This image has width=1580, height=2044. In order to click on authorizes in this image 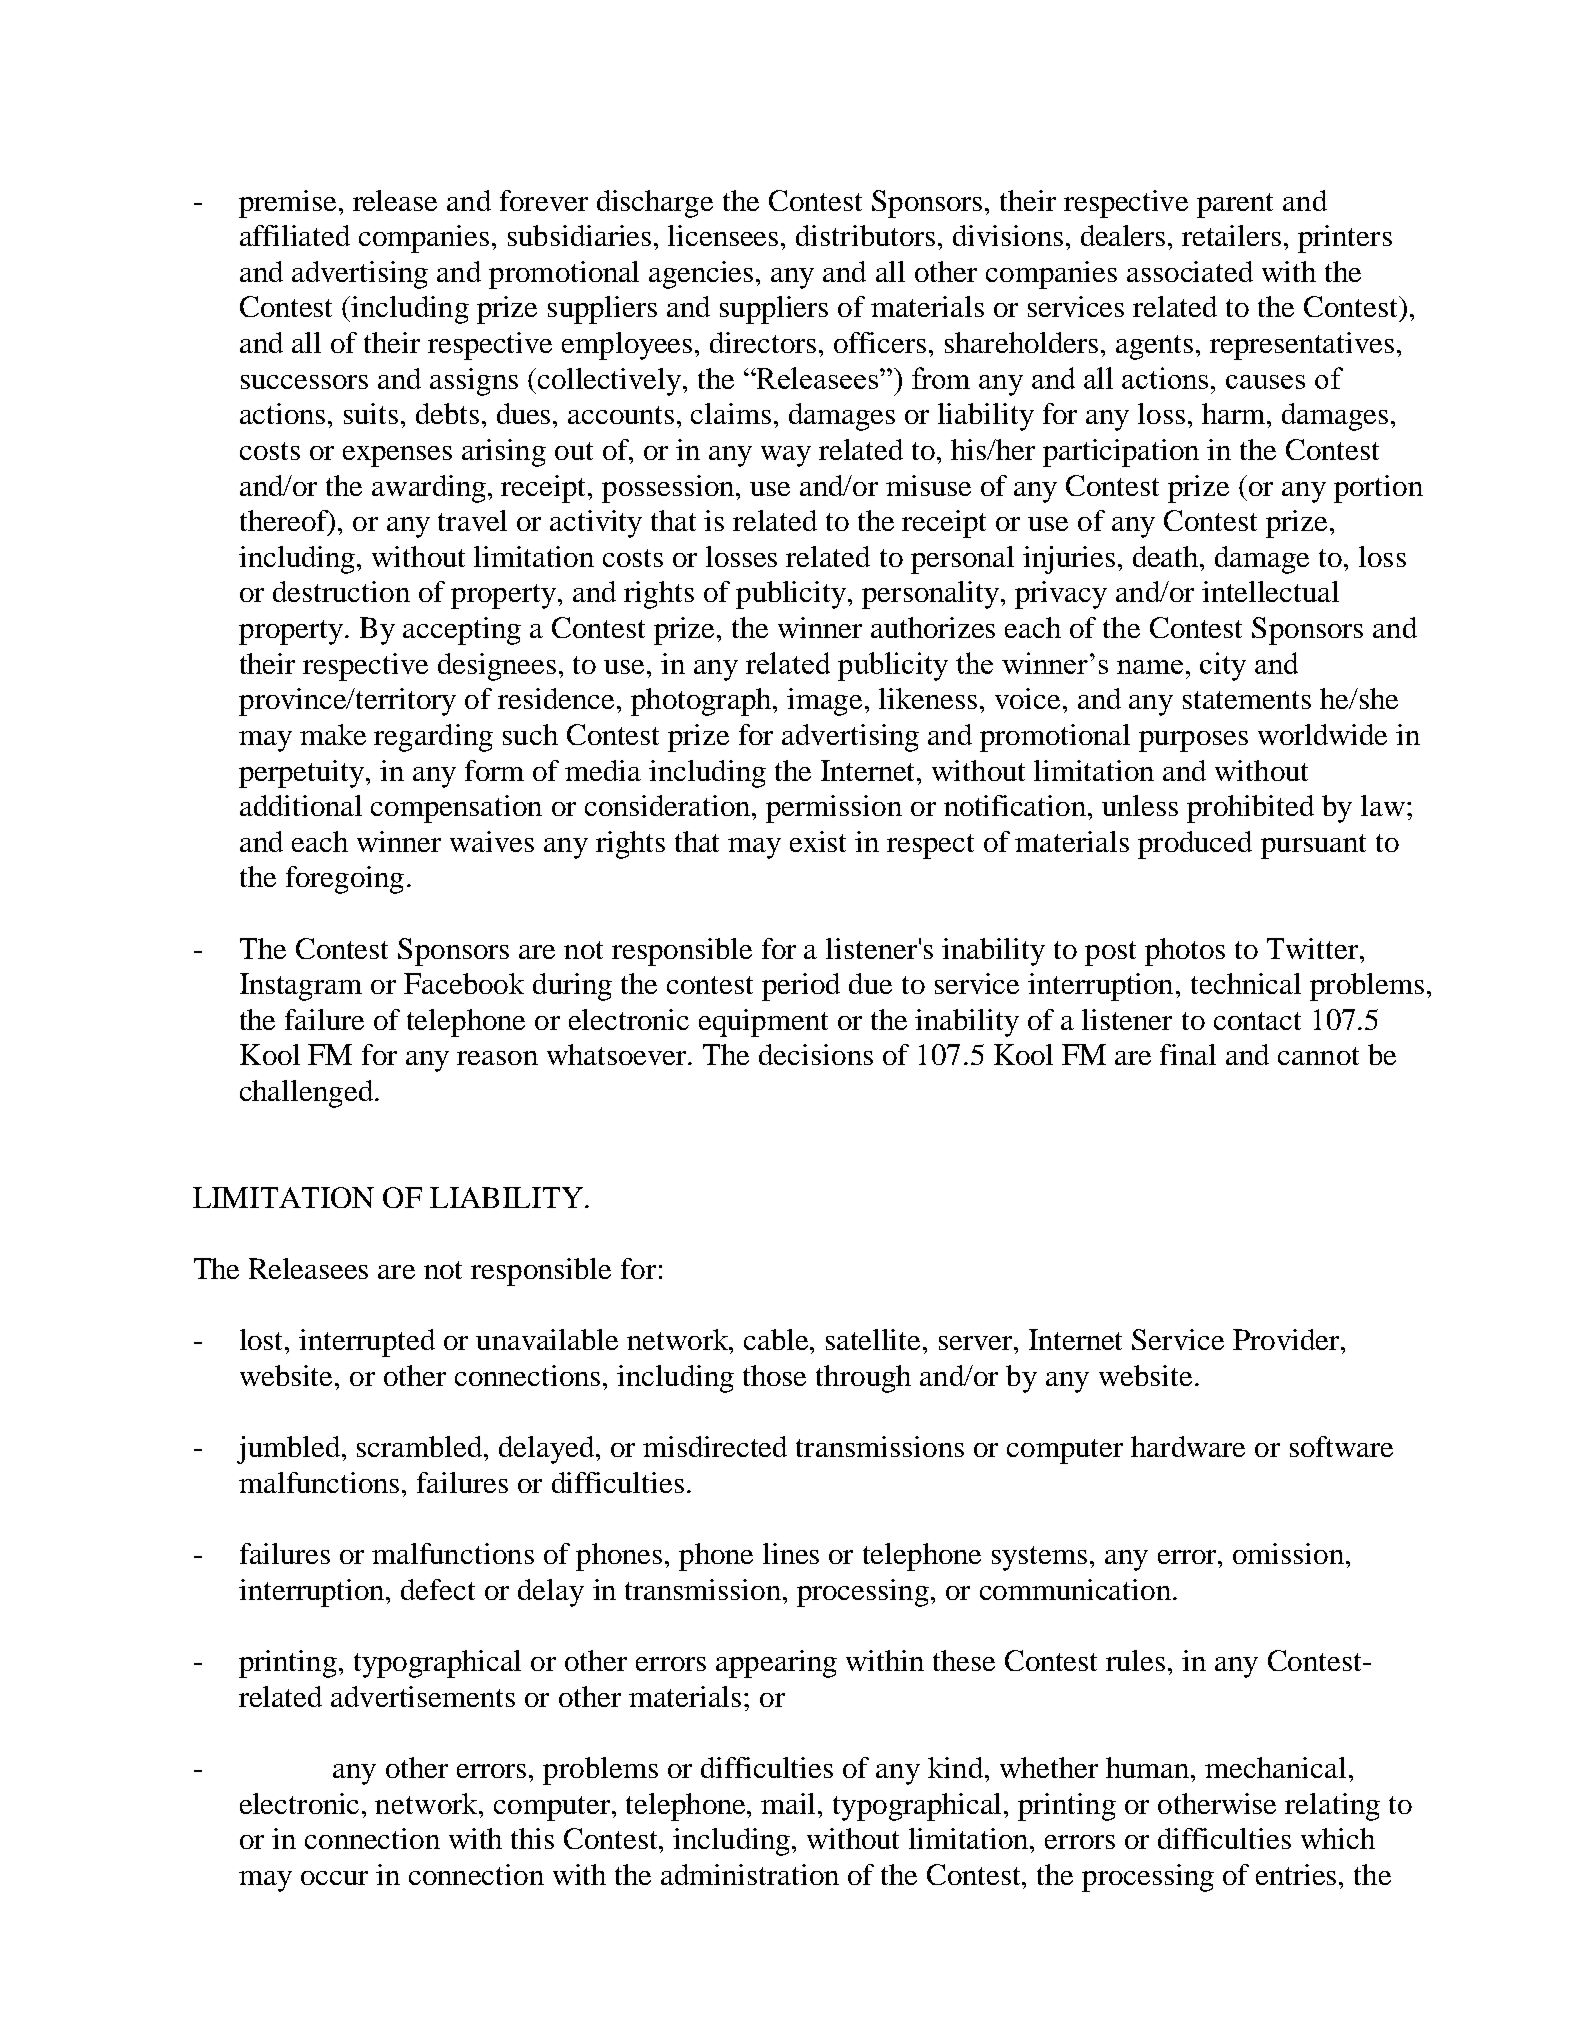, I will do `click(933, 627)`.
